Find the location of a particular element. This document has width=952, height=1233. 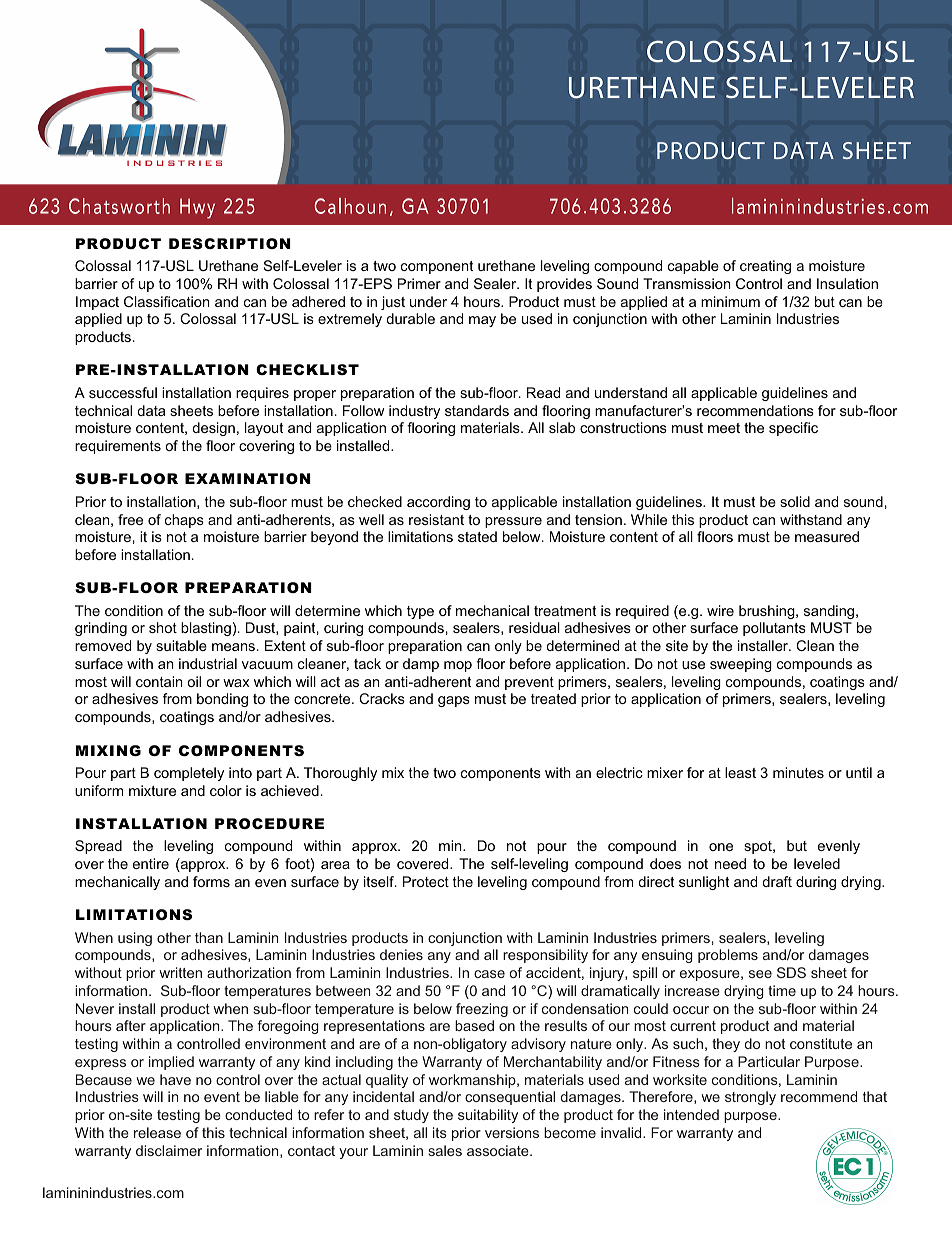

stated is located at coordinates (477, 536).
